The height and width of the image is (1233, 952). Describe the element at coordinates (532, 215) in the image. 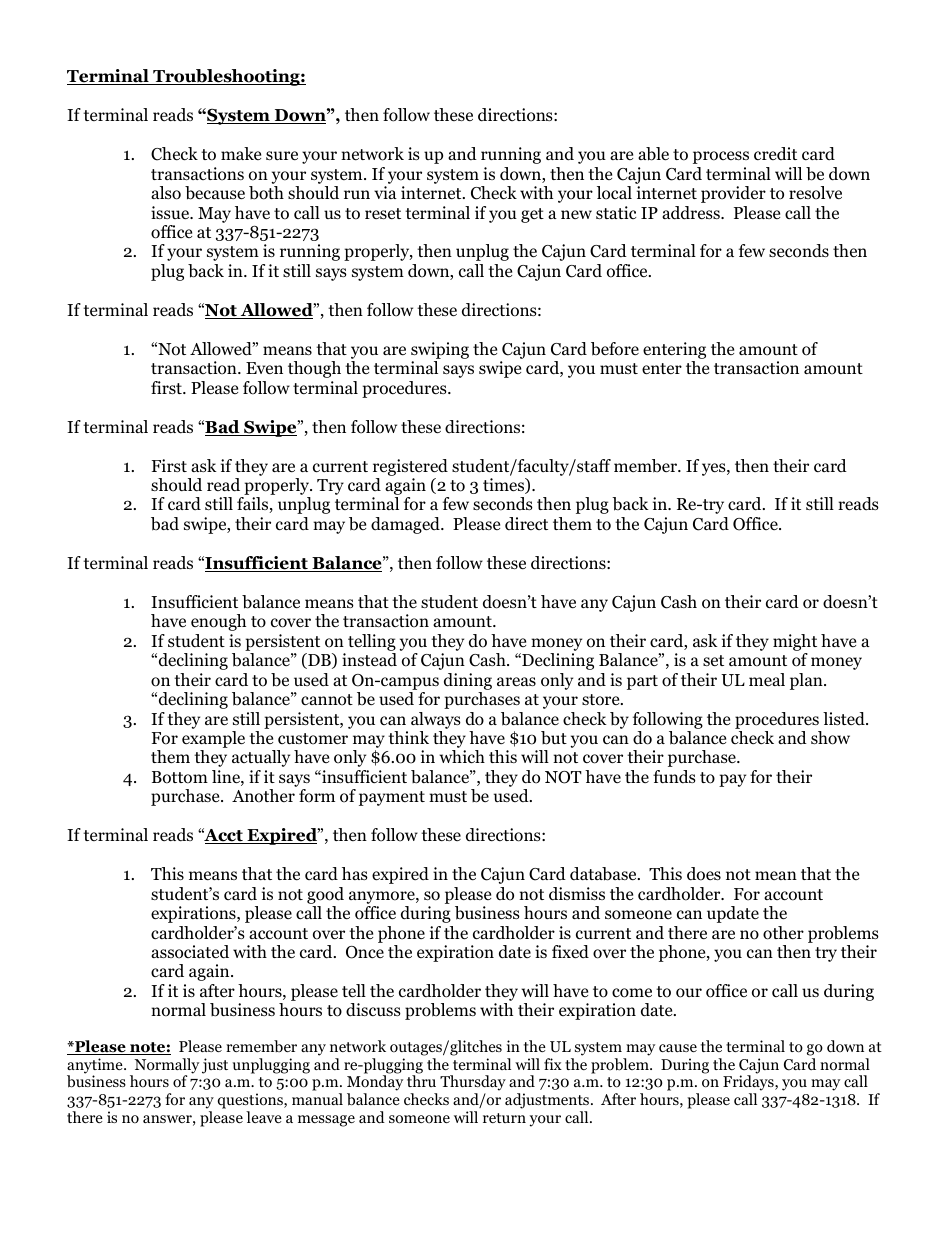

I see `get` at that location.
